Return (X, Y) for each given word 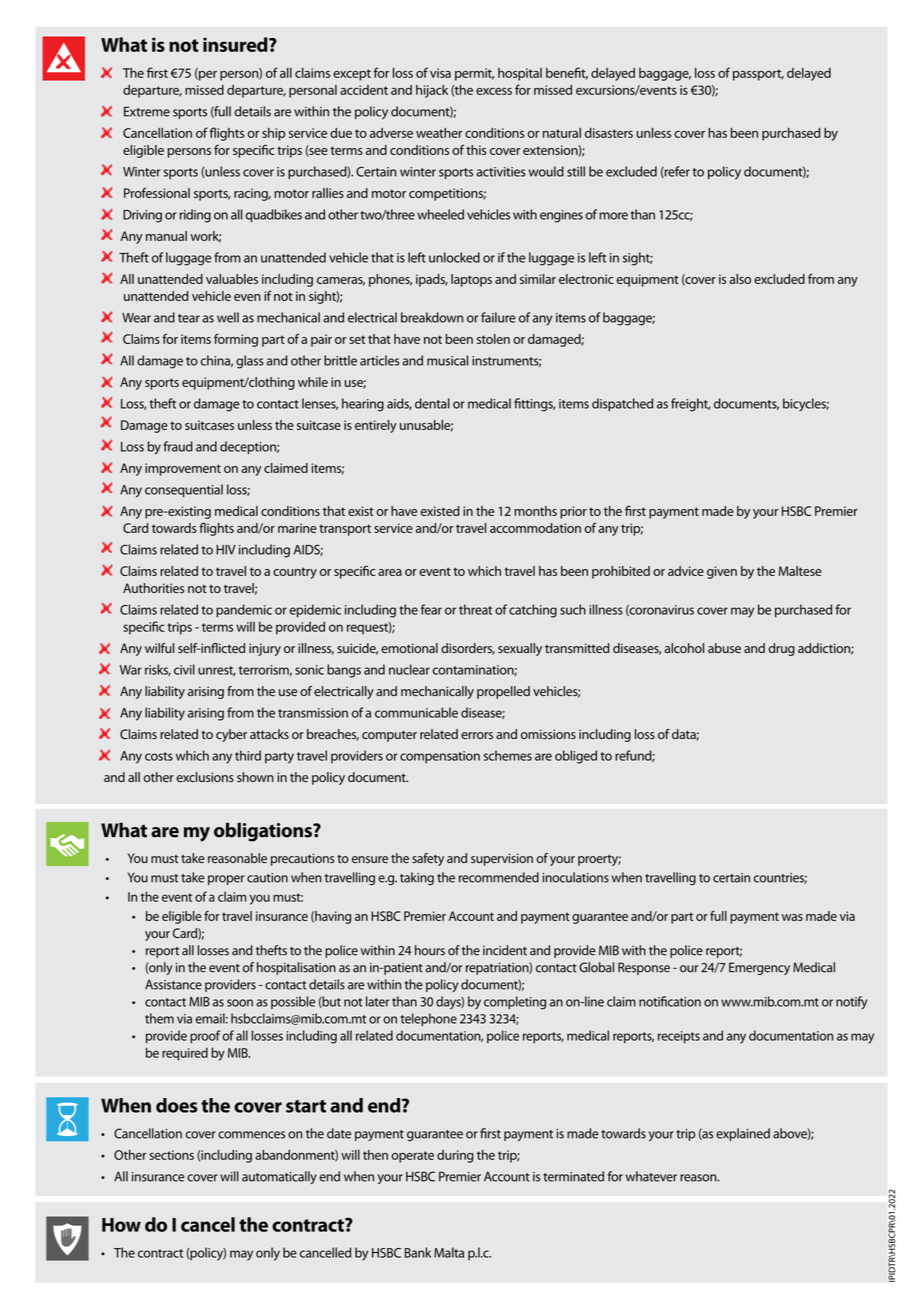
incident (505, 950)
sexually (520, 649)
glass (250, 362)
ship (273, 134)
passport (758, 75)
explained (743, 1134)
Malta (449, 1252)
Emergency (759, 968)
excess (494, 91)
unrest (217, 671)
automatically (279, 1177)
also (740, 279)
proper (226, 880)
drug (781, 649)
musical (447, 360)
